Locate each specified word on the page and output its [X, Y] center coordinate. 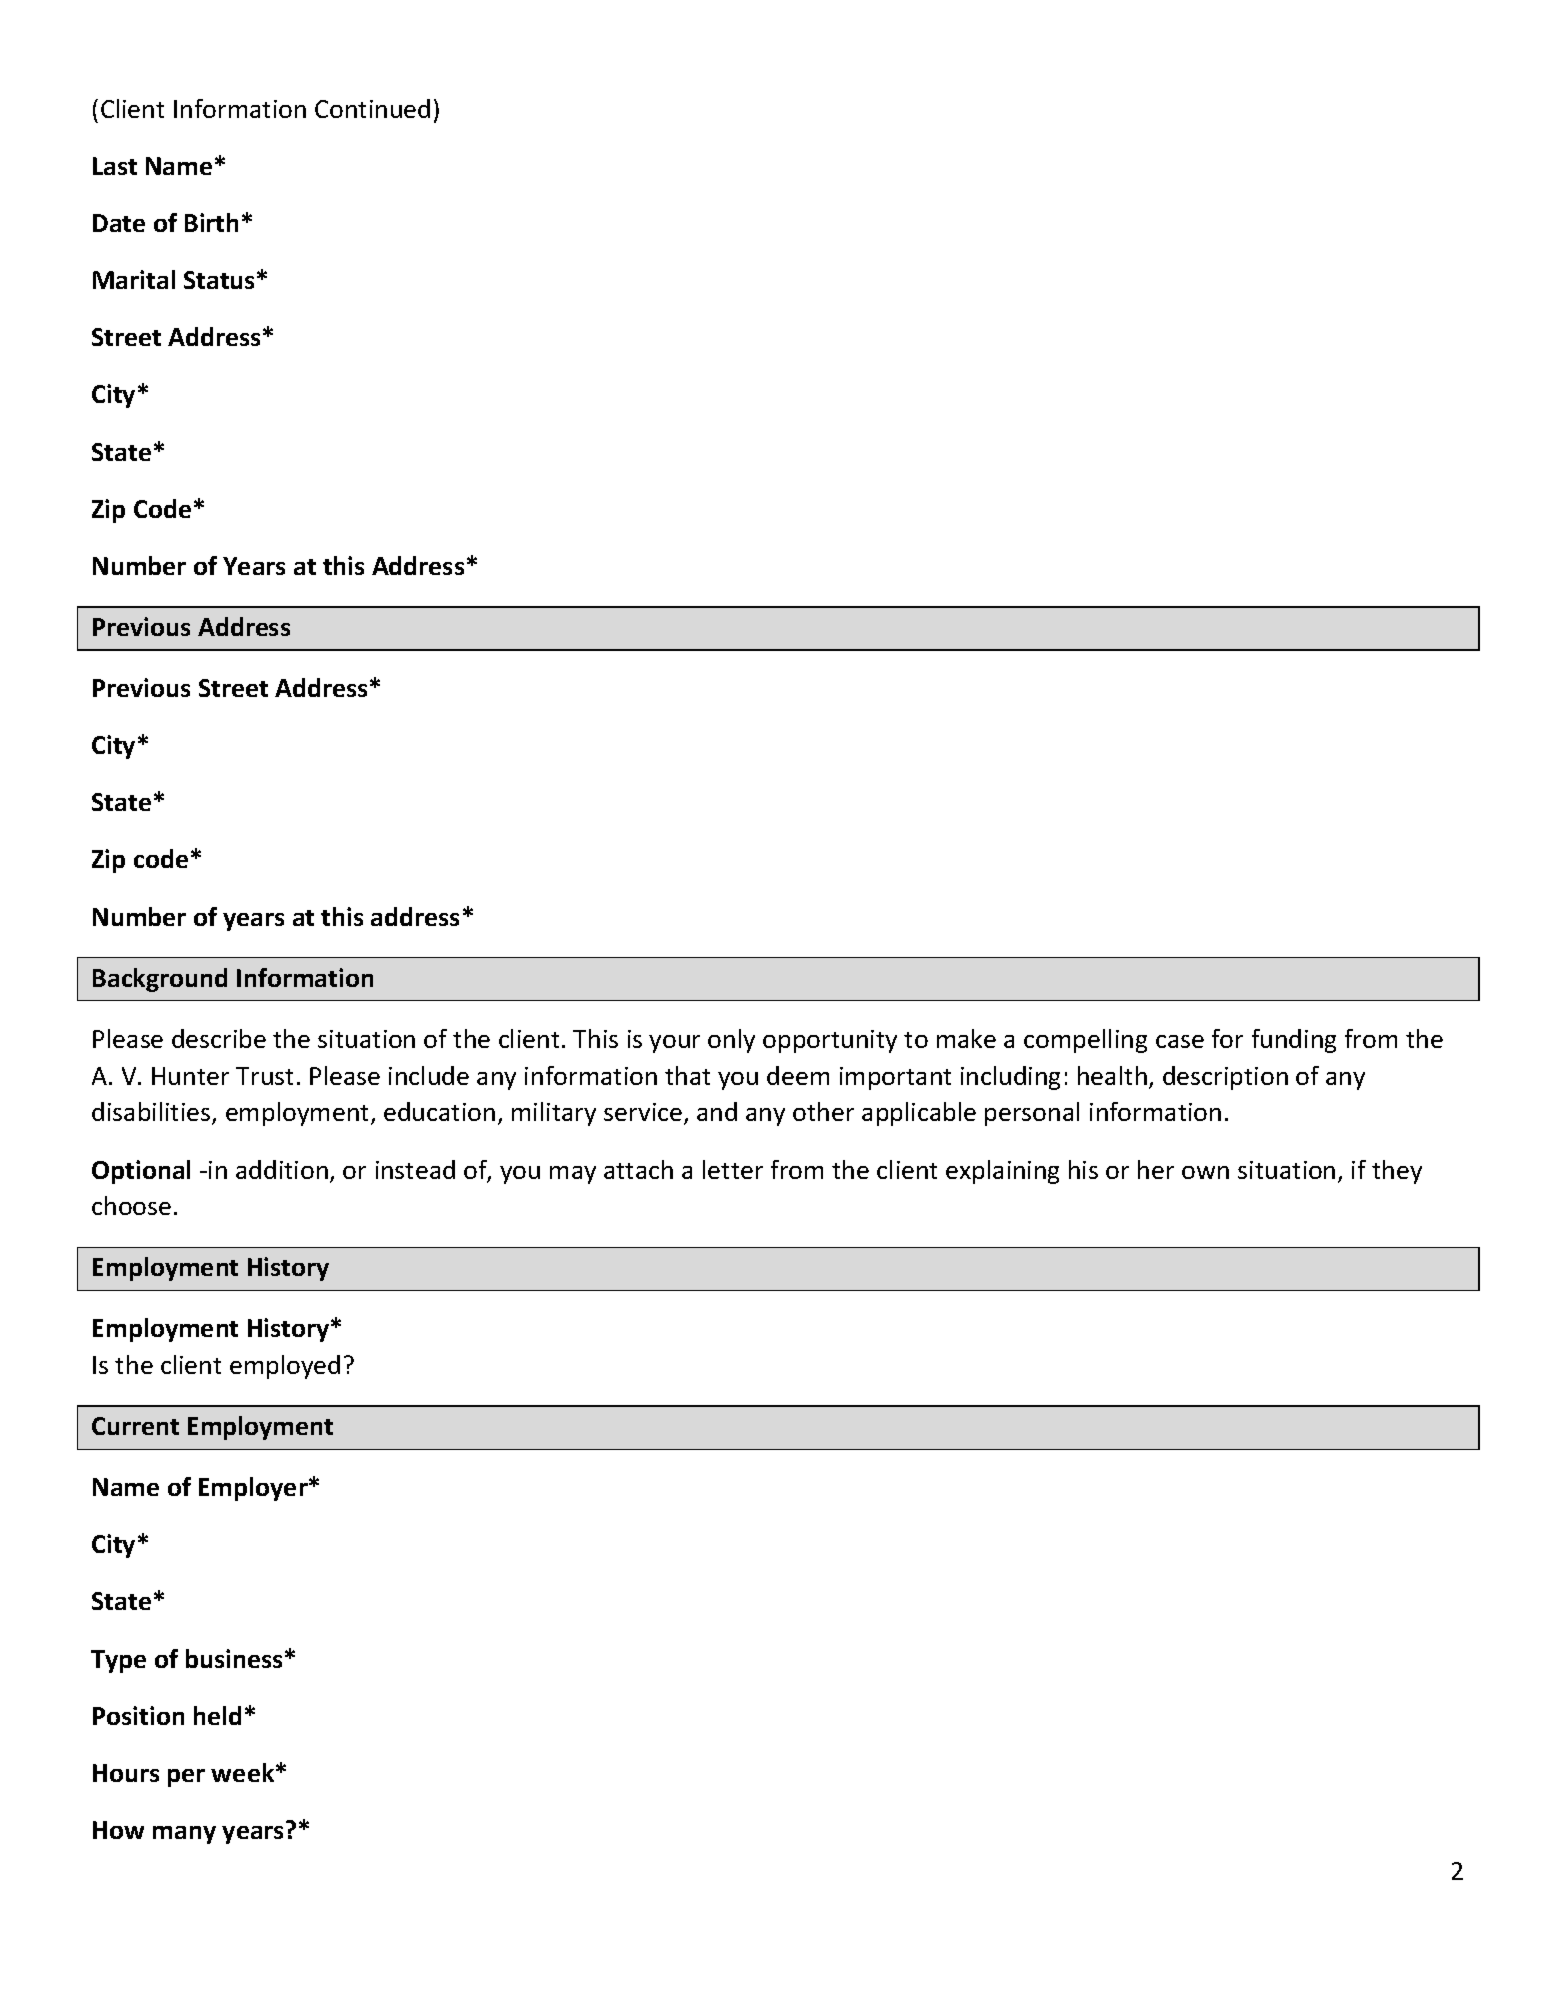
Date [119, 223]
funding [1294, 1041]
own [1205, 1172]
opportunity [830, 1041]
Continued [372, 108]
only [731, 1041]
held [217, 1715]
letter [733, 1169]
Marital [134, 279]
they [1397, 1172]
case [1180, 1041]
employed [285, 1367]
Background [160, 980]
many [184, 1835]
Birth [211, 222]
